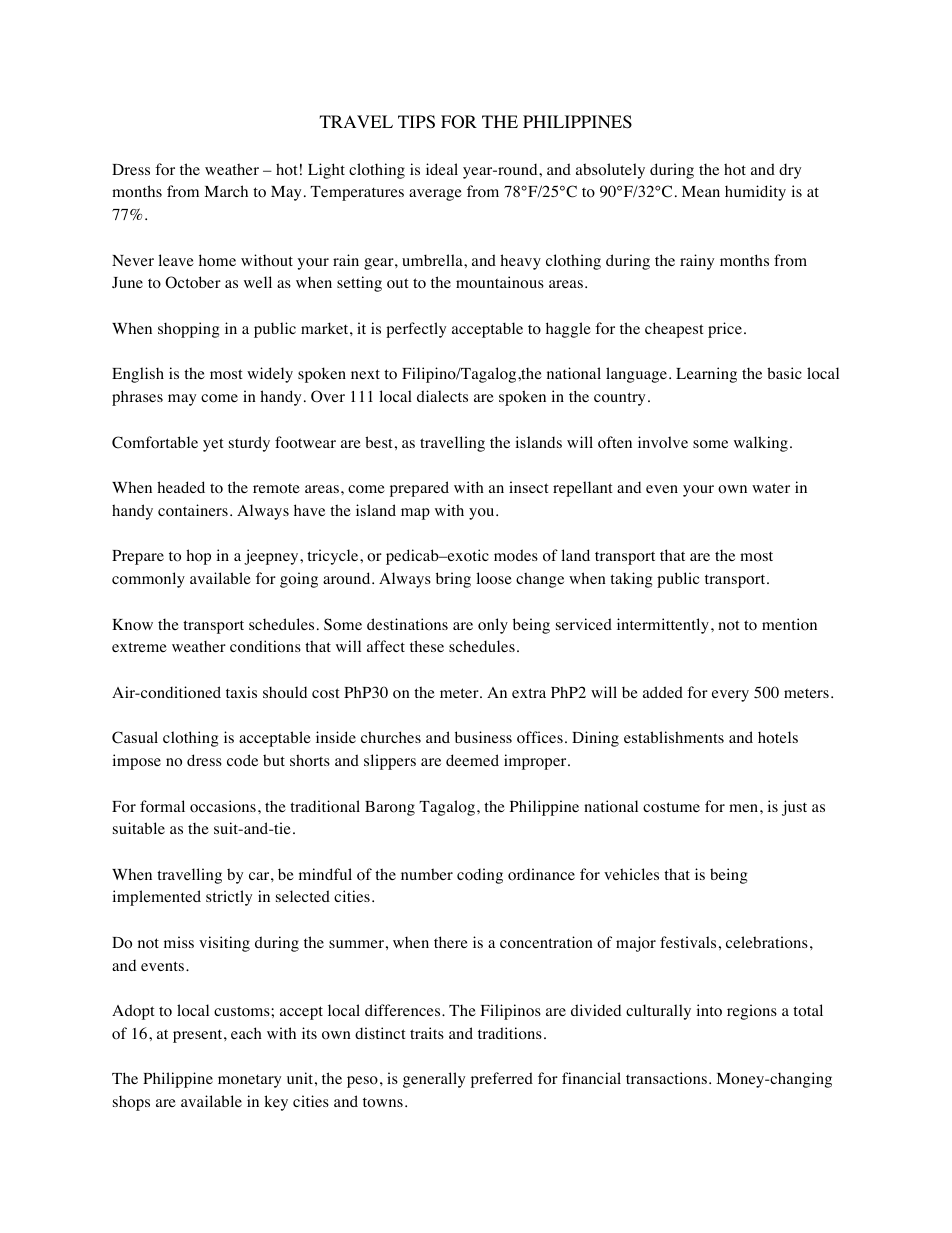  I want to click on March, so click(226, 191).
